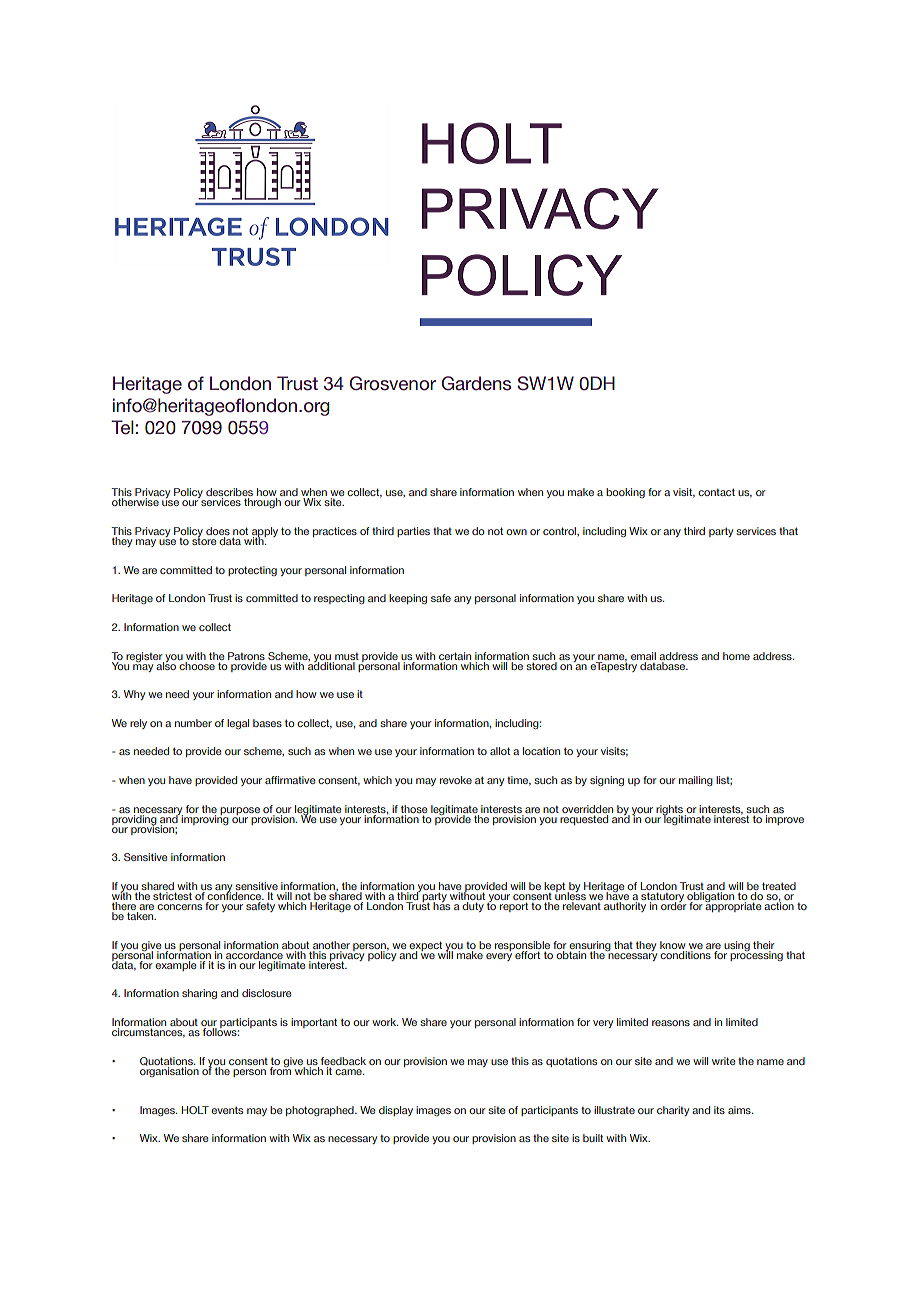 The width and height of the document is (924, 1308). Describe the element at coordinates (476, 383) in the document. I see `Gardens` at that location.
